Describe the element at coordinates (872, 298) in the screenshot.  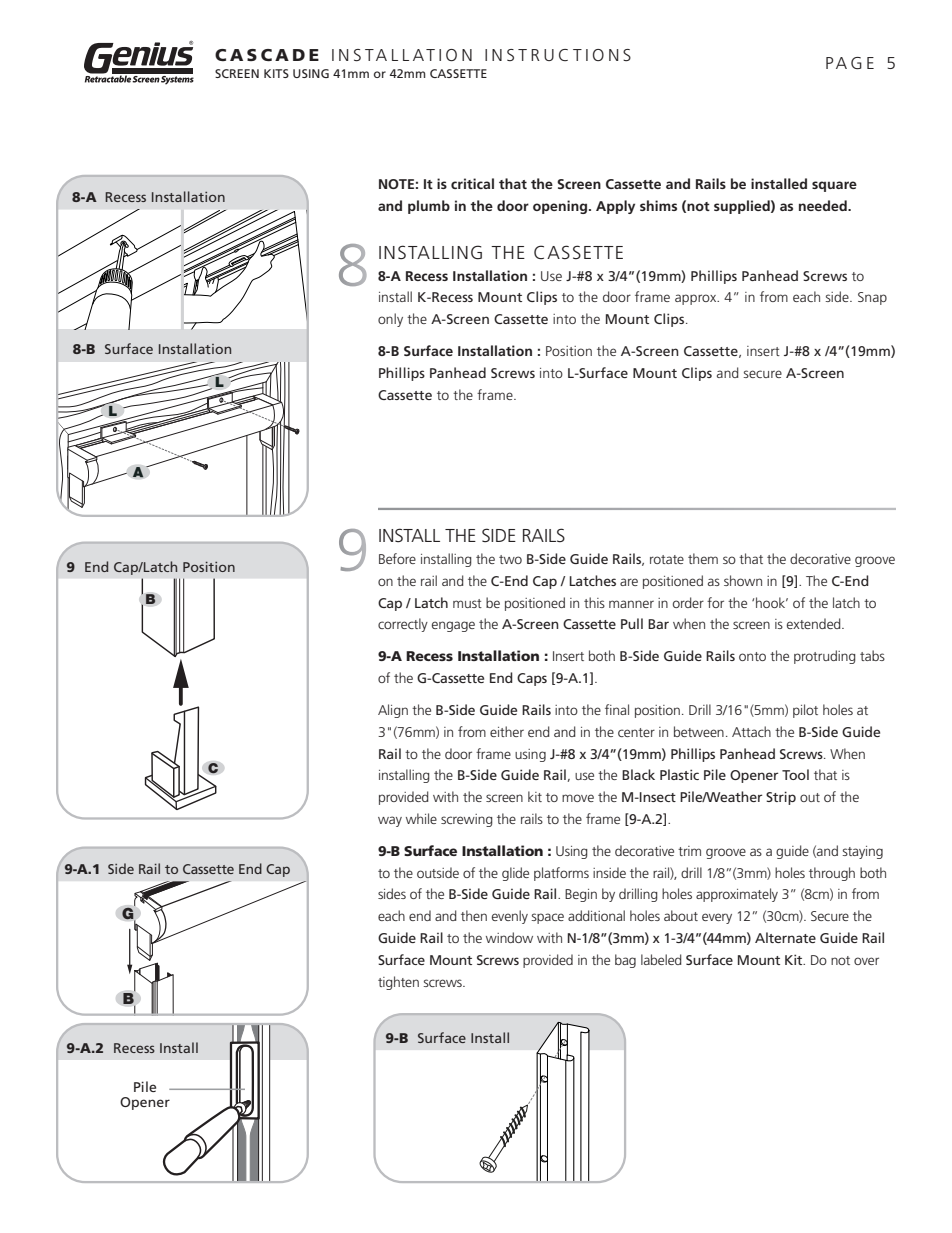
I see `Snap` at that location.
